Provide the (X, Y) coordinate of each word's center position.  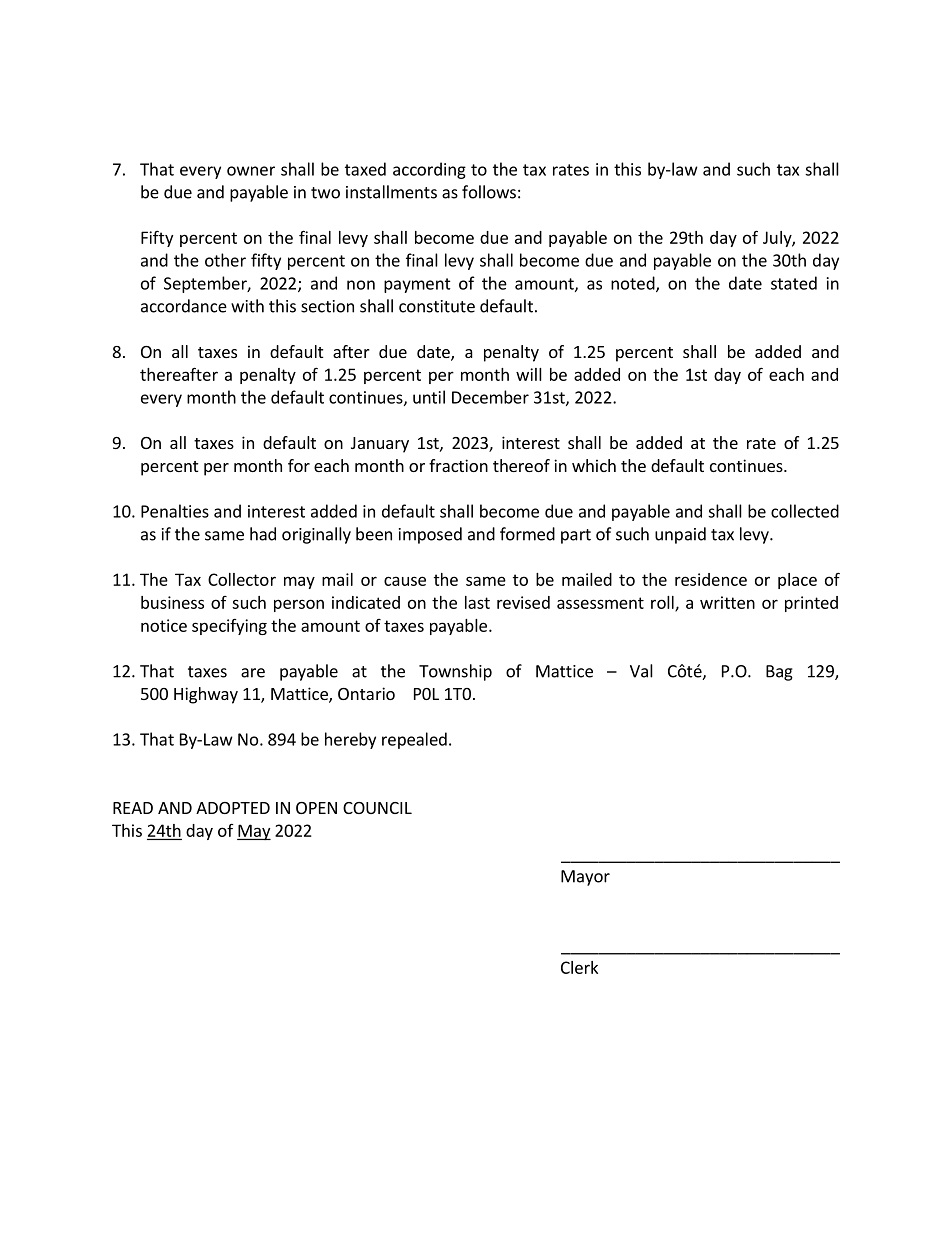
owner (251, 171)
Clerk (579, 967)
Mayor (585, 878)
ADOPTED (233, 808)
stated (794, 283)
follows (489, 192)
